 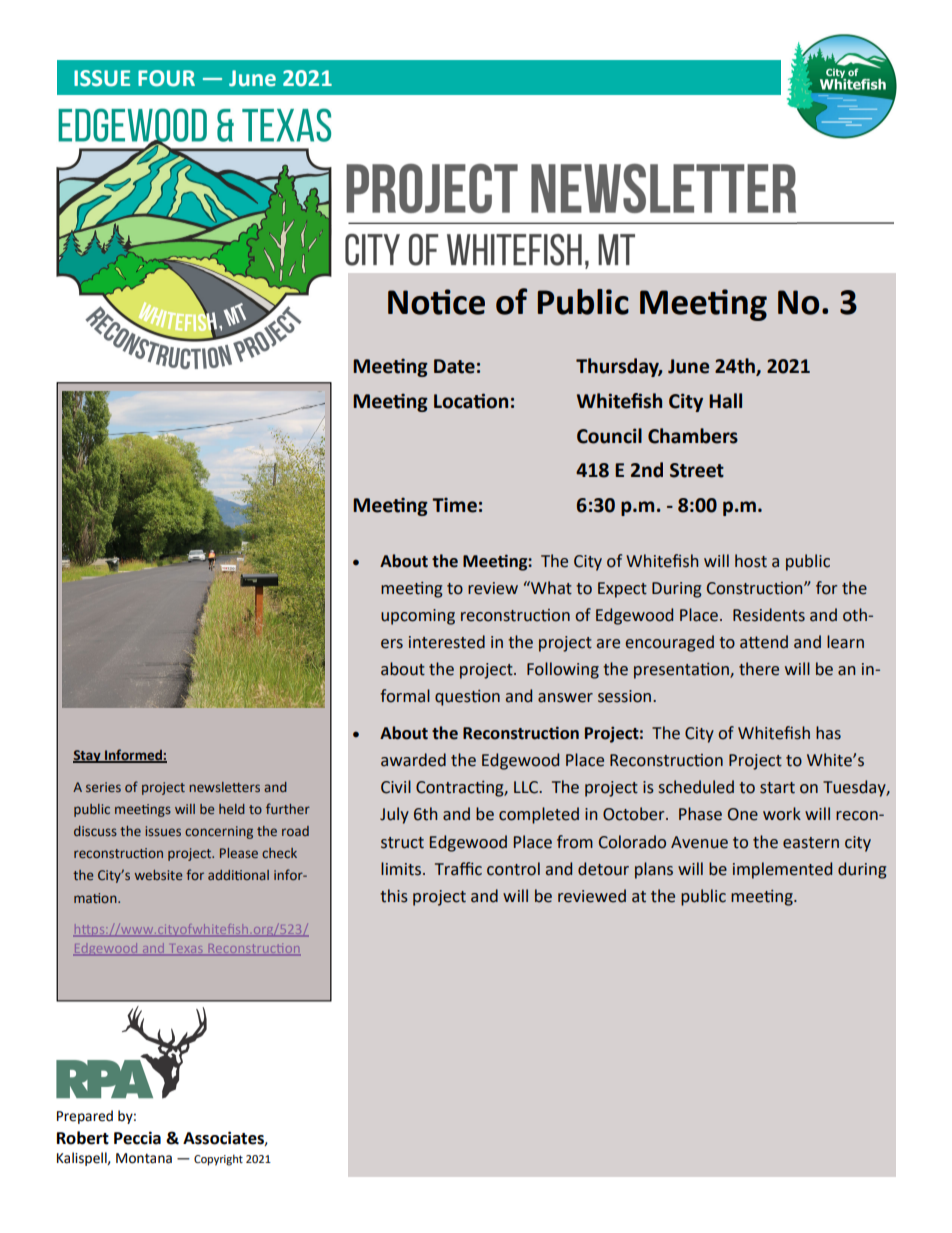 I want to click on Copyright, so click(x=218, y=1160).
